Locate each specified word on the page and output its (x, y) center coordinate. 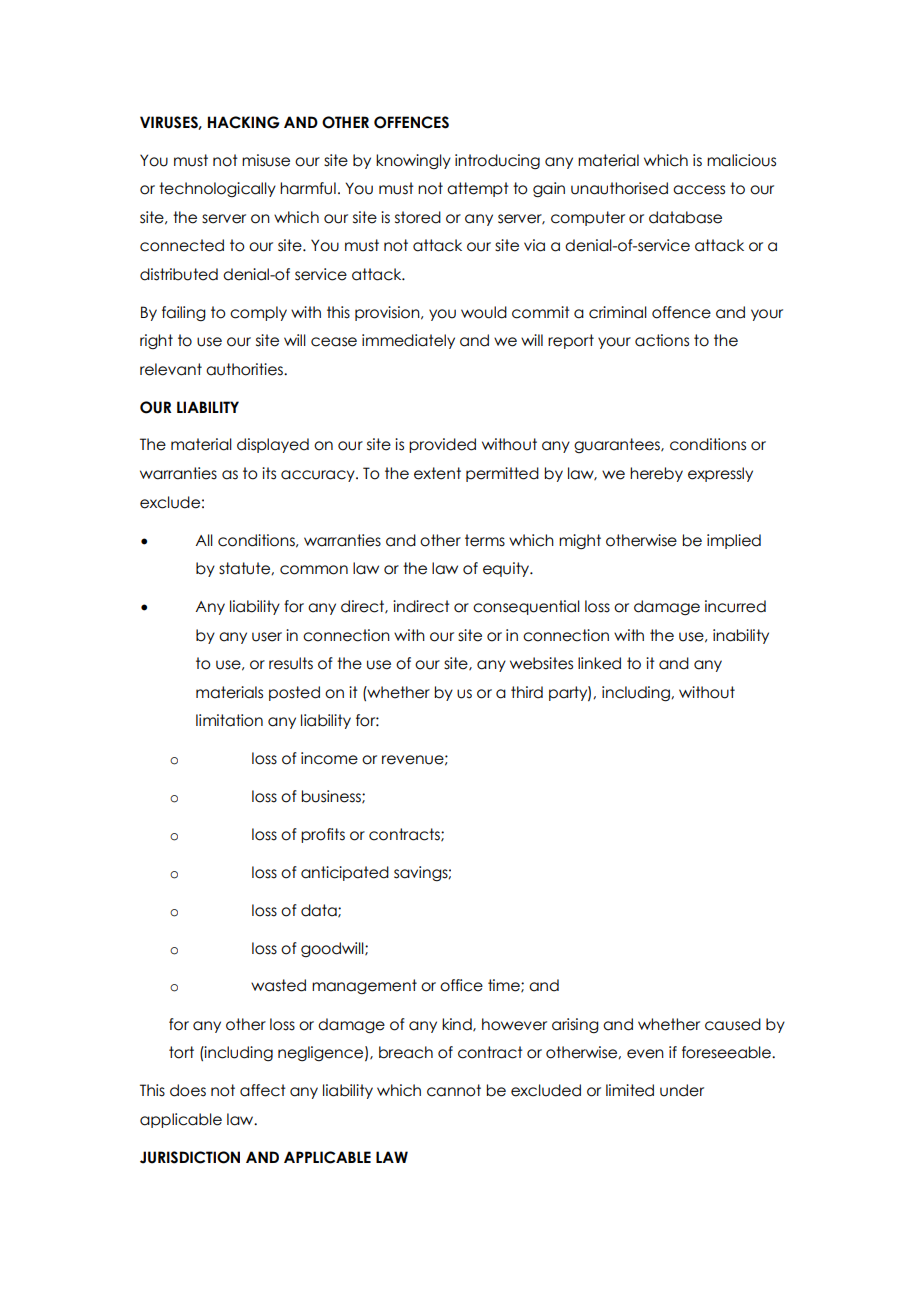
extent (437, 473)
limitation (229, 720)
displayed (273, 445)
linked (599, 663)
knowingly (413, 161)
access (699, 190)
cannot (454, 1090)
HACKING (244, 122)
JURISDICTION (190, 1157)
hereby (656, 474)
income (329, 758)
